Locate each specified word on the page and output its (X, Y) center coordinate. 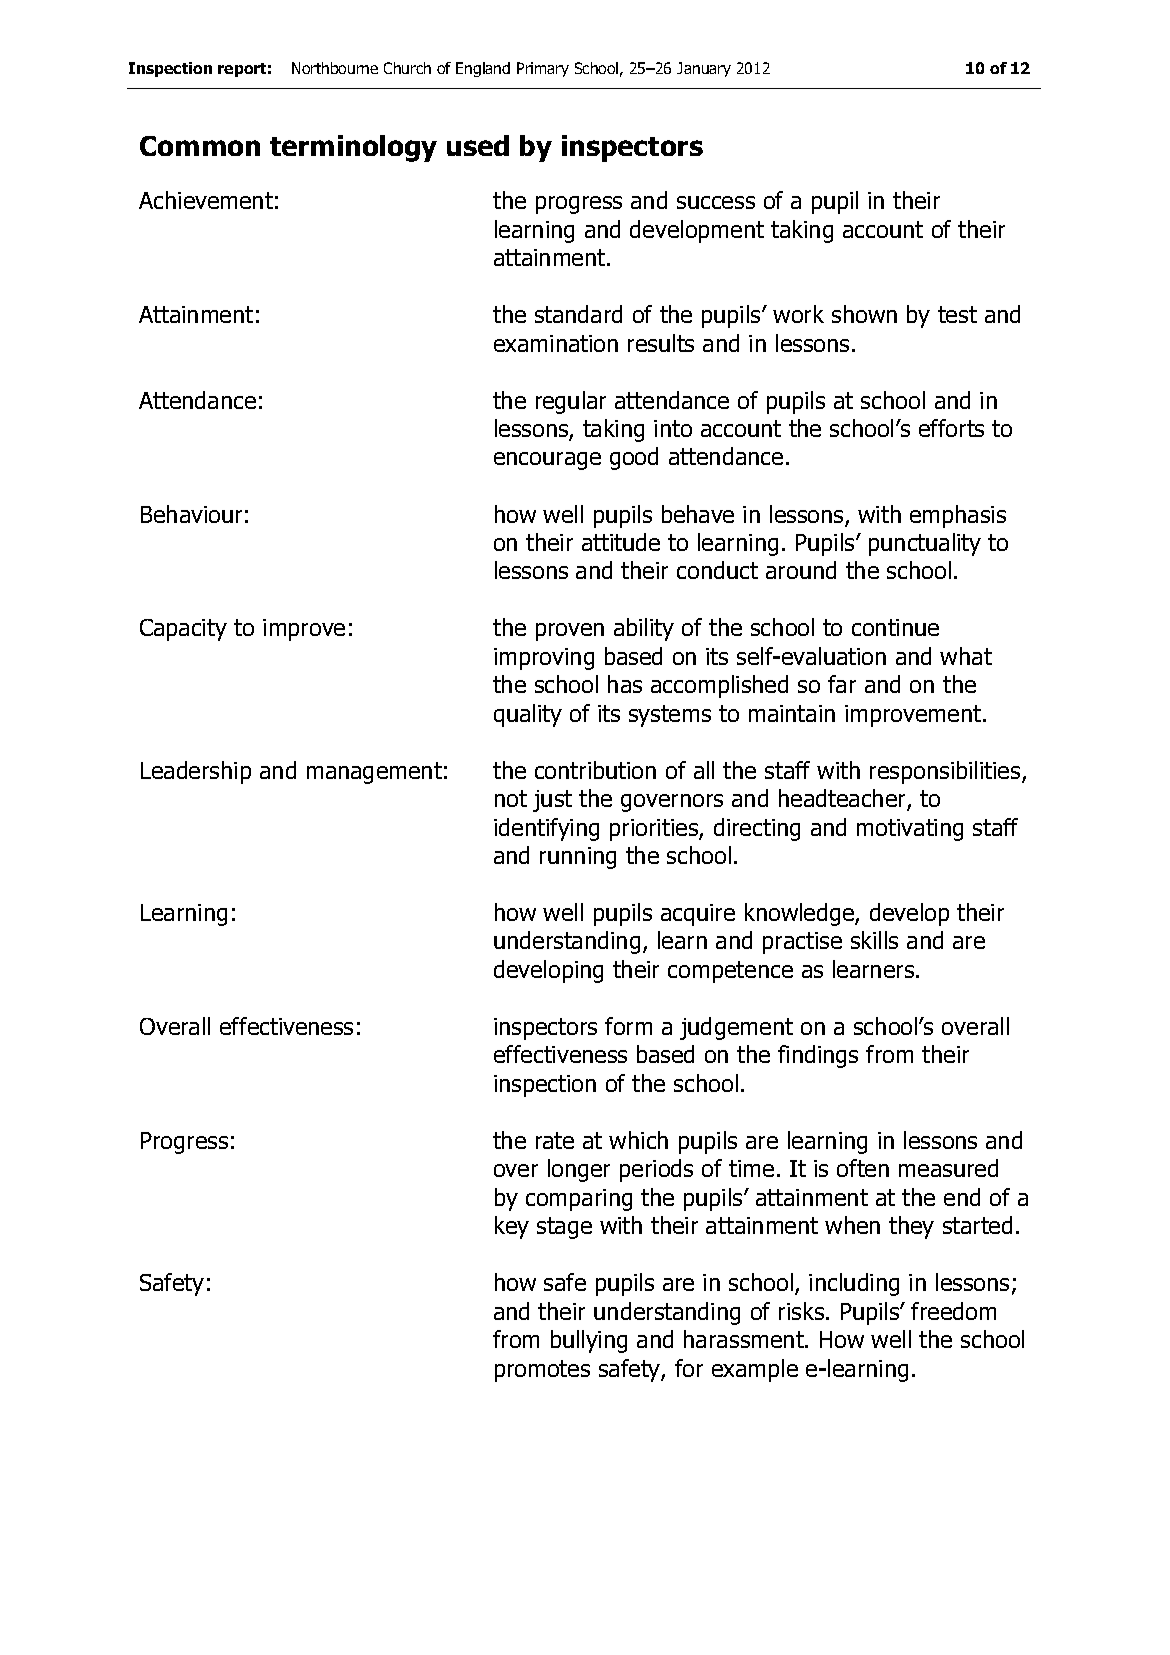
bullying (589, 1341)
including (854, 1284)
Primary (543, 69)
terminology (353, 148)
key (512, 1227)
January (704, 69)
